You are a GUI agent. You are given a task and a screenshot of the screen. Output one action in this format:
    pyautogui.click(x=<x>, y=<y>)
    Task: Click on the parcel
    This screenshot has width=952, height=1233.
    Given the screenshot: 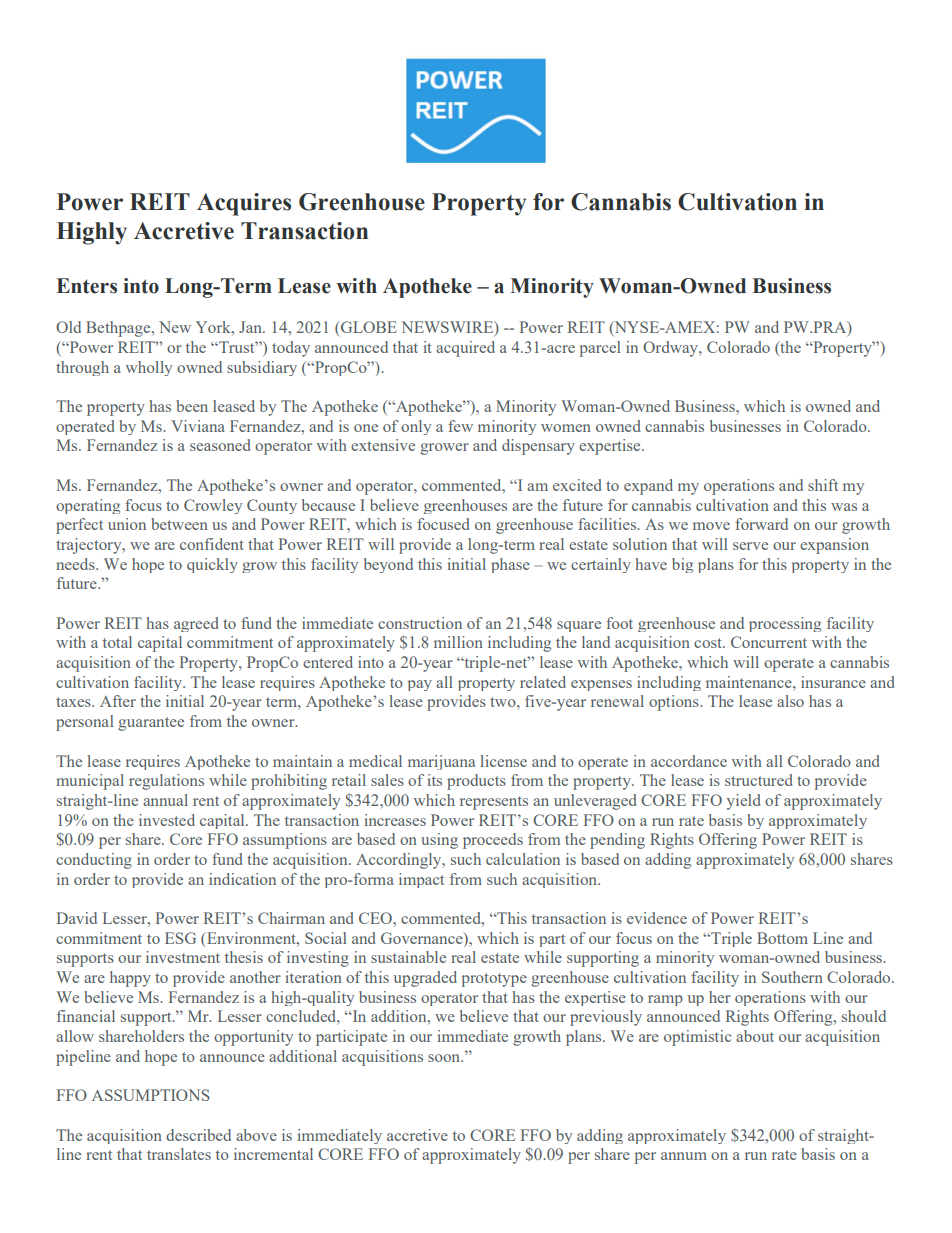 What is the action you would take?
    pyautogui.click(x=600, y=349)
